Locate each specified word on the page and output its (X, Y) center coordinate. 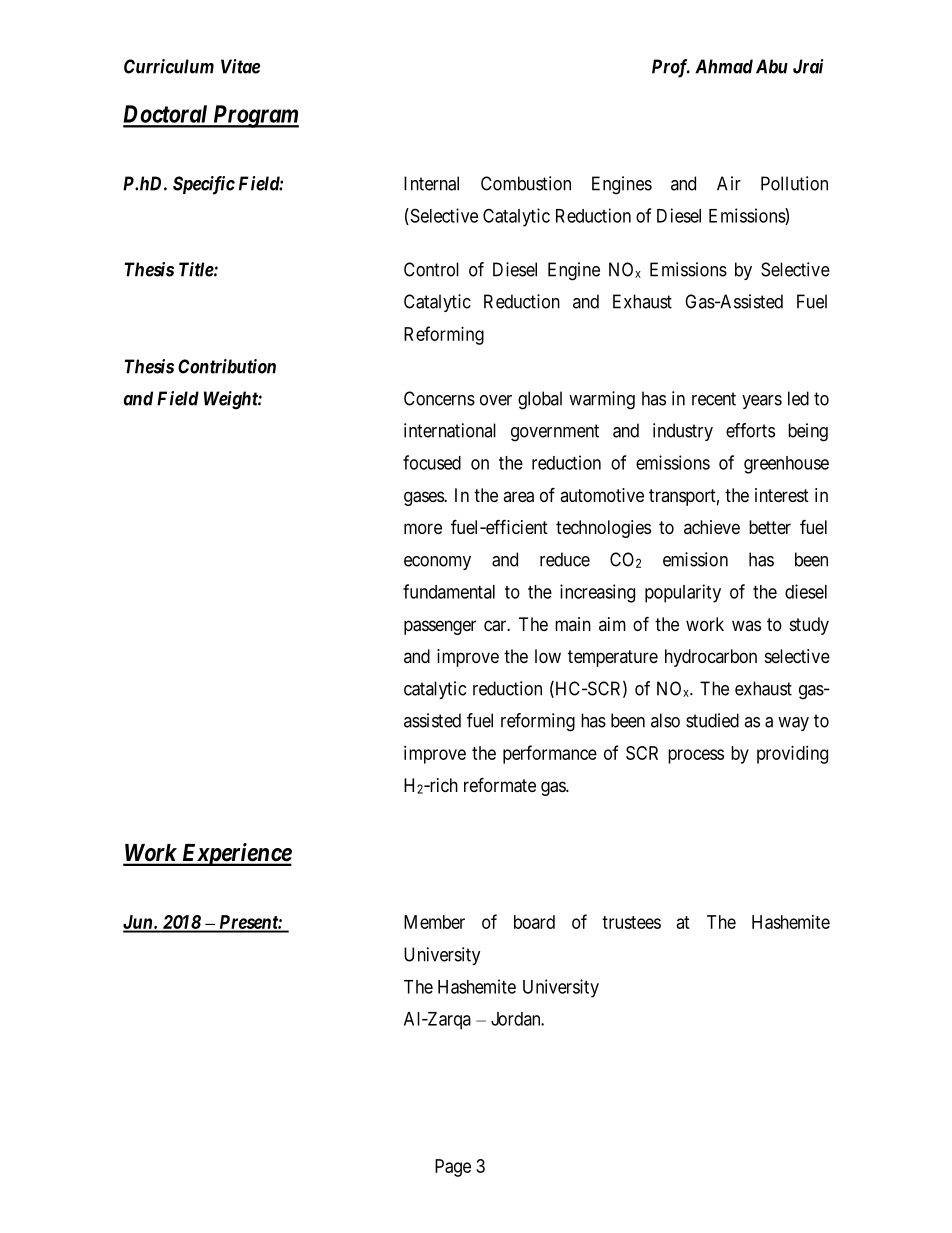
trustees (631, 922)
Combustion (526, 183)
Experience (235, 854)
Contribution (227, 366)
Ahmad (724, 66)
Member (434, 922)
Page (453, 1168)
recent (714, 399)
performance (550, 754)
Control (431, 269)
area (518, 497)
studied (712, 720)
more (423, 528)
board (534, 922)
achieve (712, 527)
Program (254, 116)
